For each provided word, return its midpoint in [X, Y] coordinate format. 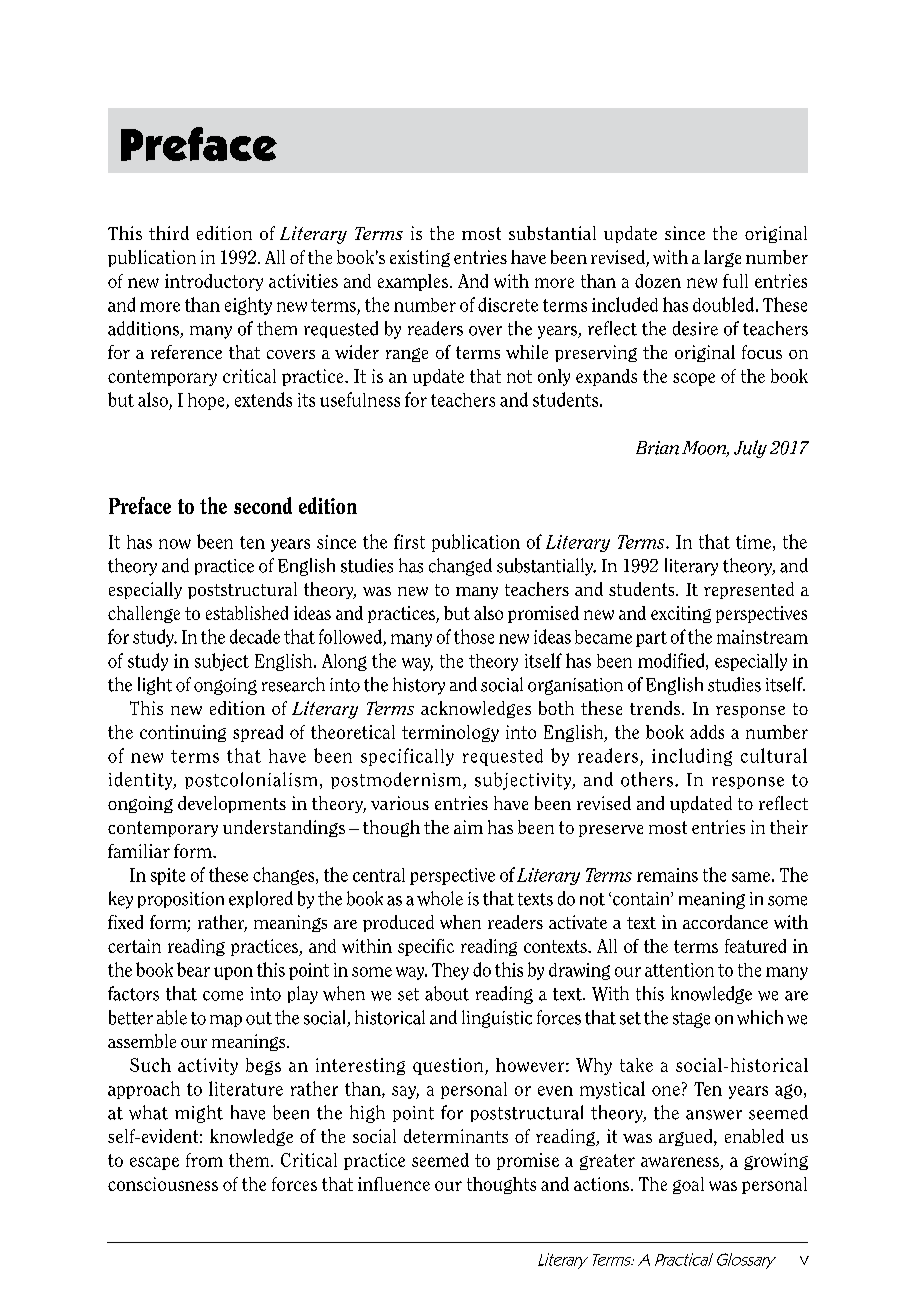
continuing [183, 733]
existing [420, 258]
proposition [181, 900]
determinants [456, 1136]
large [722, 258]
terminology [450, 733]
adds [707, 732]
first [409, 541]
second [263, 505]
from [204, 1160]
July [750, 449]
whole [440, 898]
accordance [725, 922]
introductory [214, 282]
